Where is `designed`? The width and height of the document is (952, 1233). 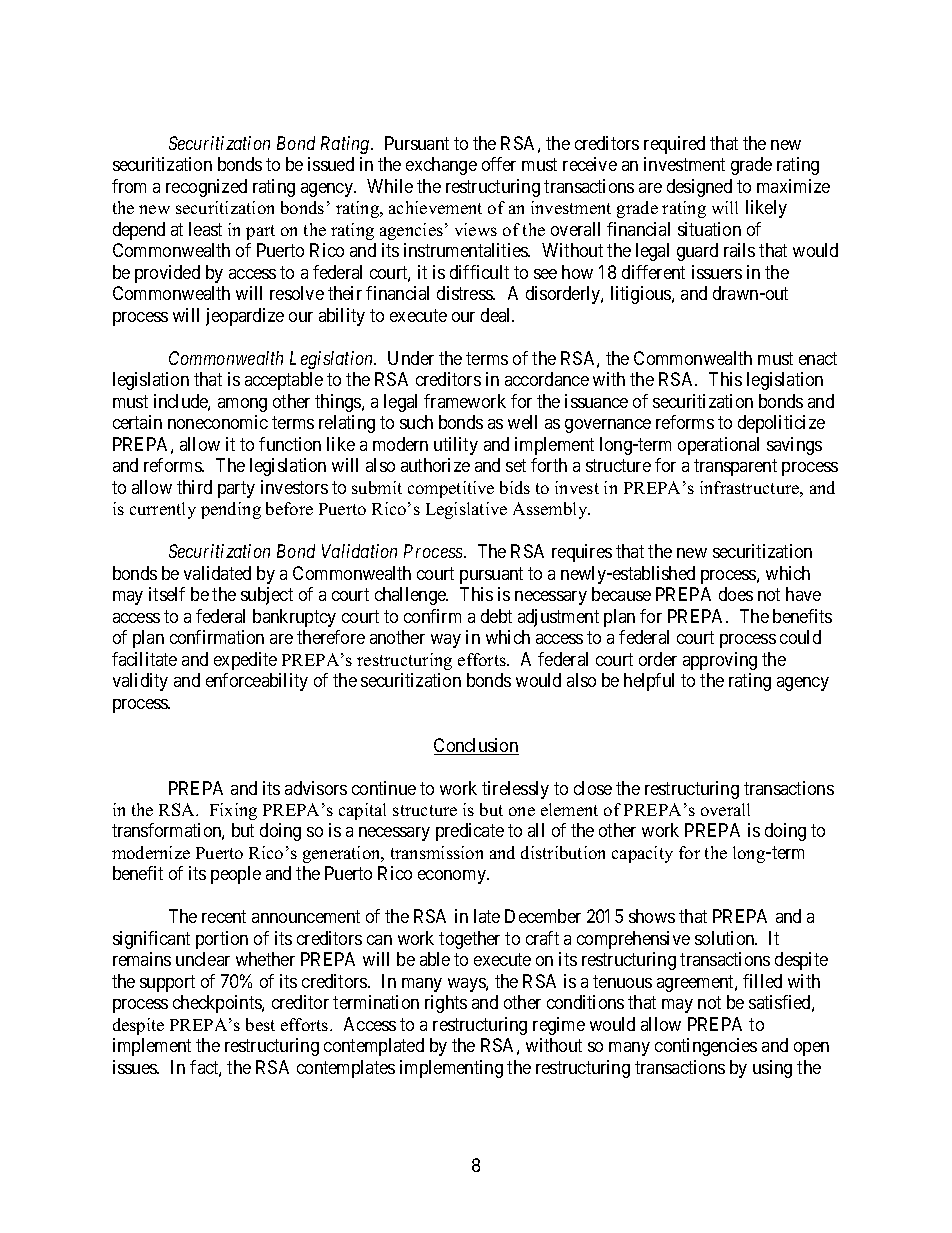
designed is located at coordinates (699, 188).
